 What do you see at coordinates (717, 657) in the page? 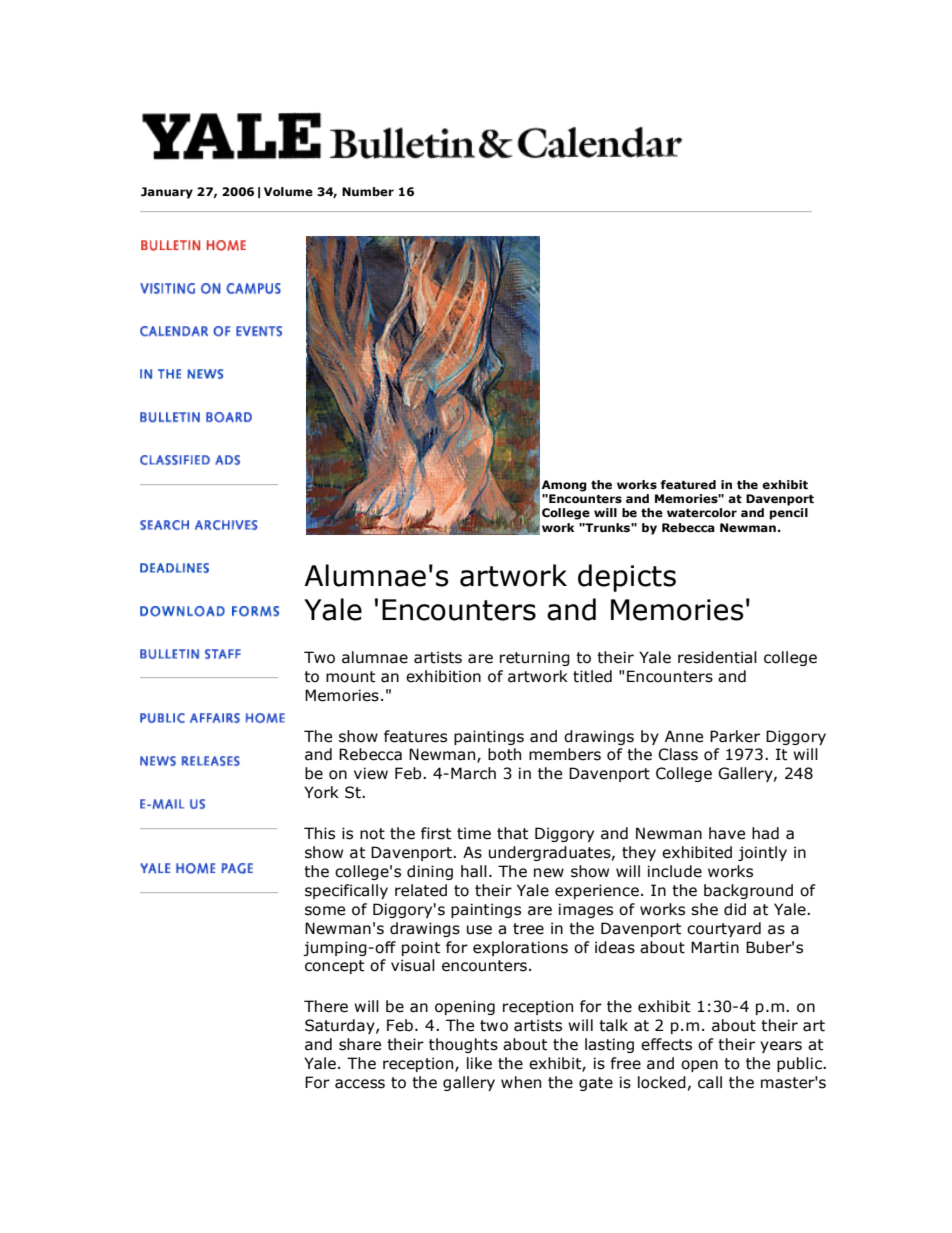
I see `residential` at bounding box center [717, 657].
